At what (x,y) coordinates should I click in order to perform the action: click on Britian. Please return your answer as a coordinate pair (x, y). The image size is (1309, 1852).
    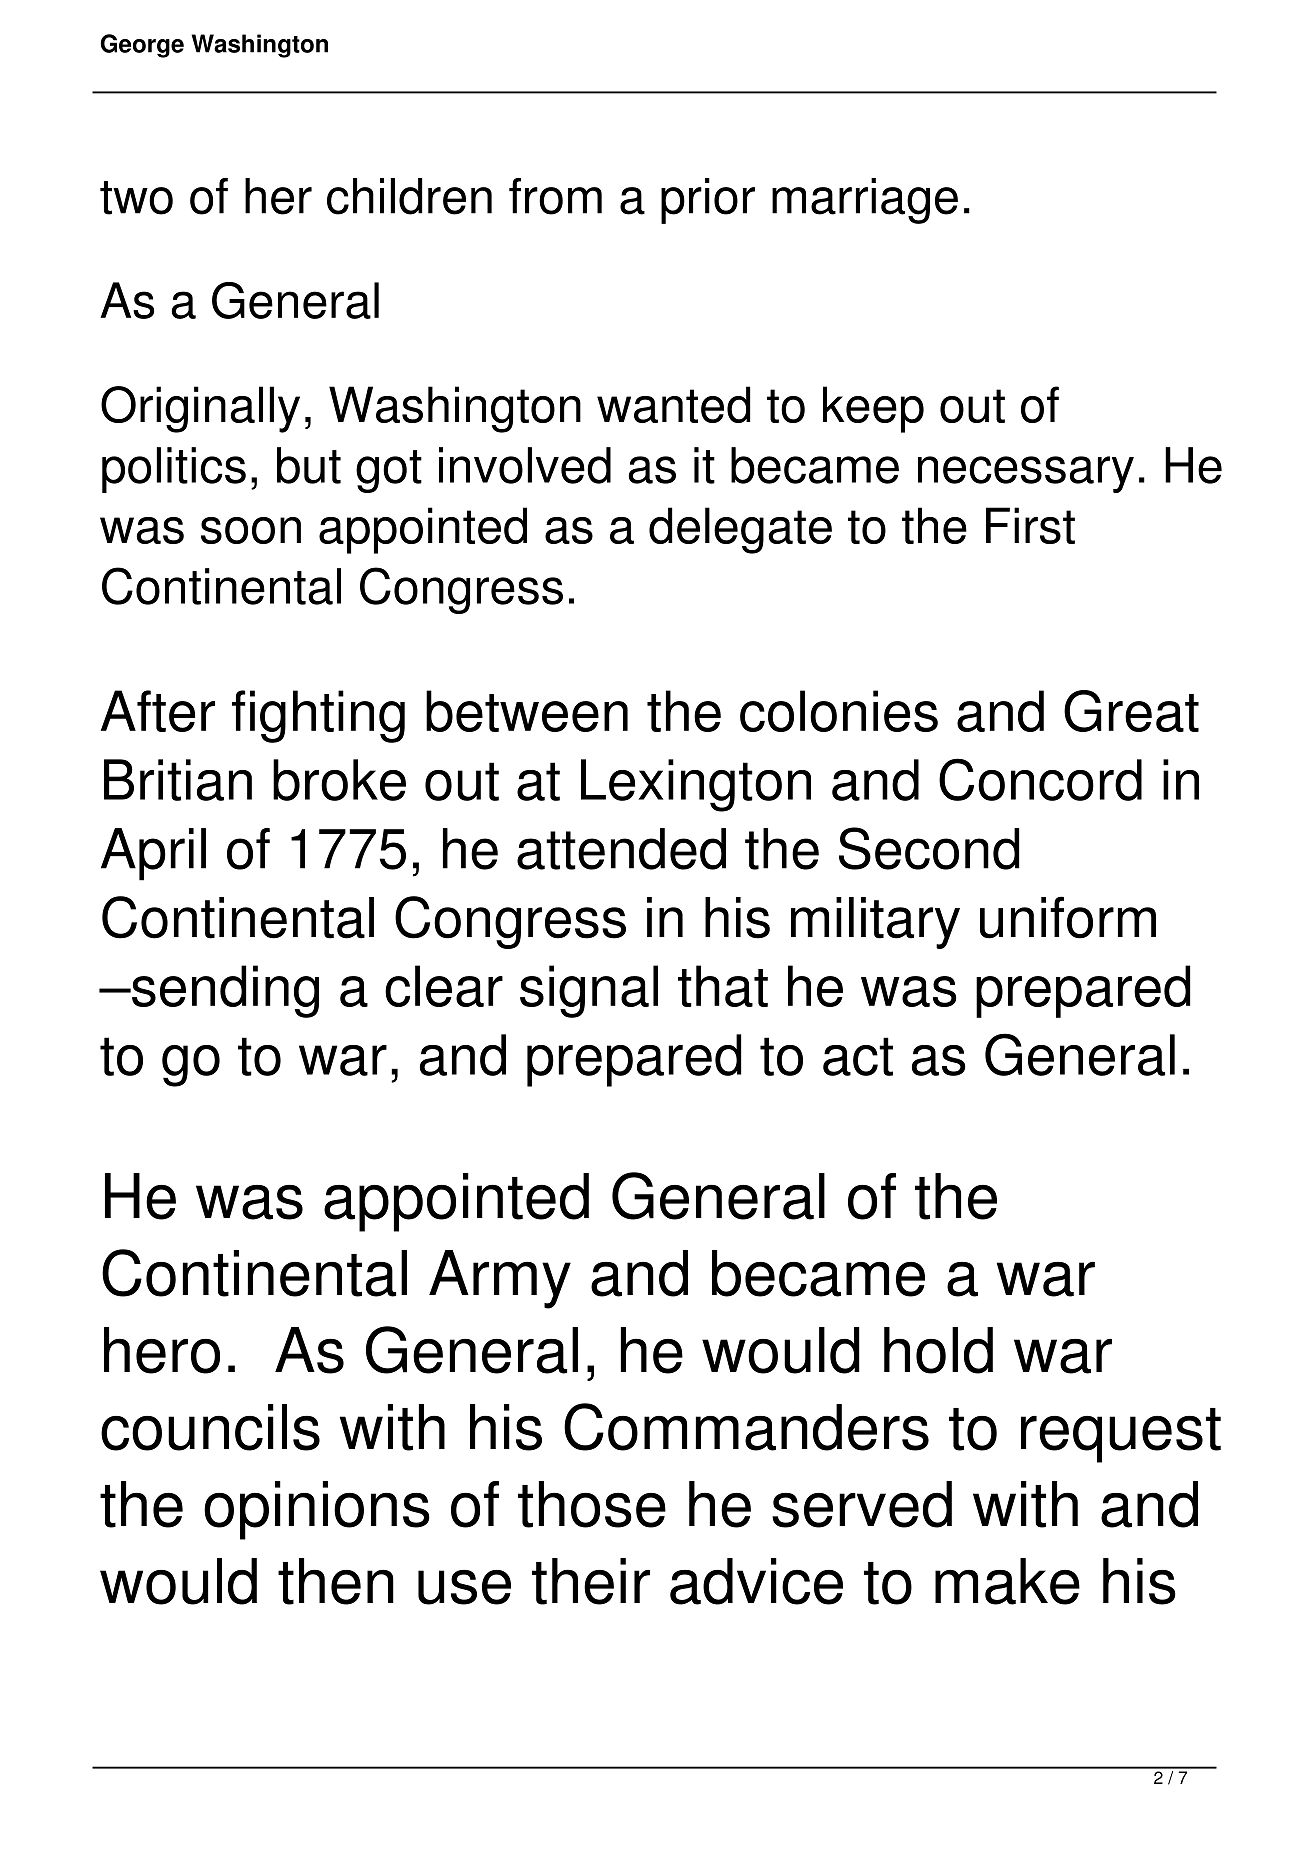
    Looking at the image, I should click on (178, 780).
